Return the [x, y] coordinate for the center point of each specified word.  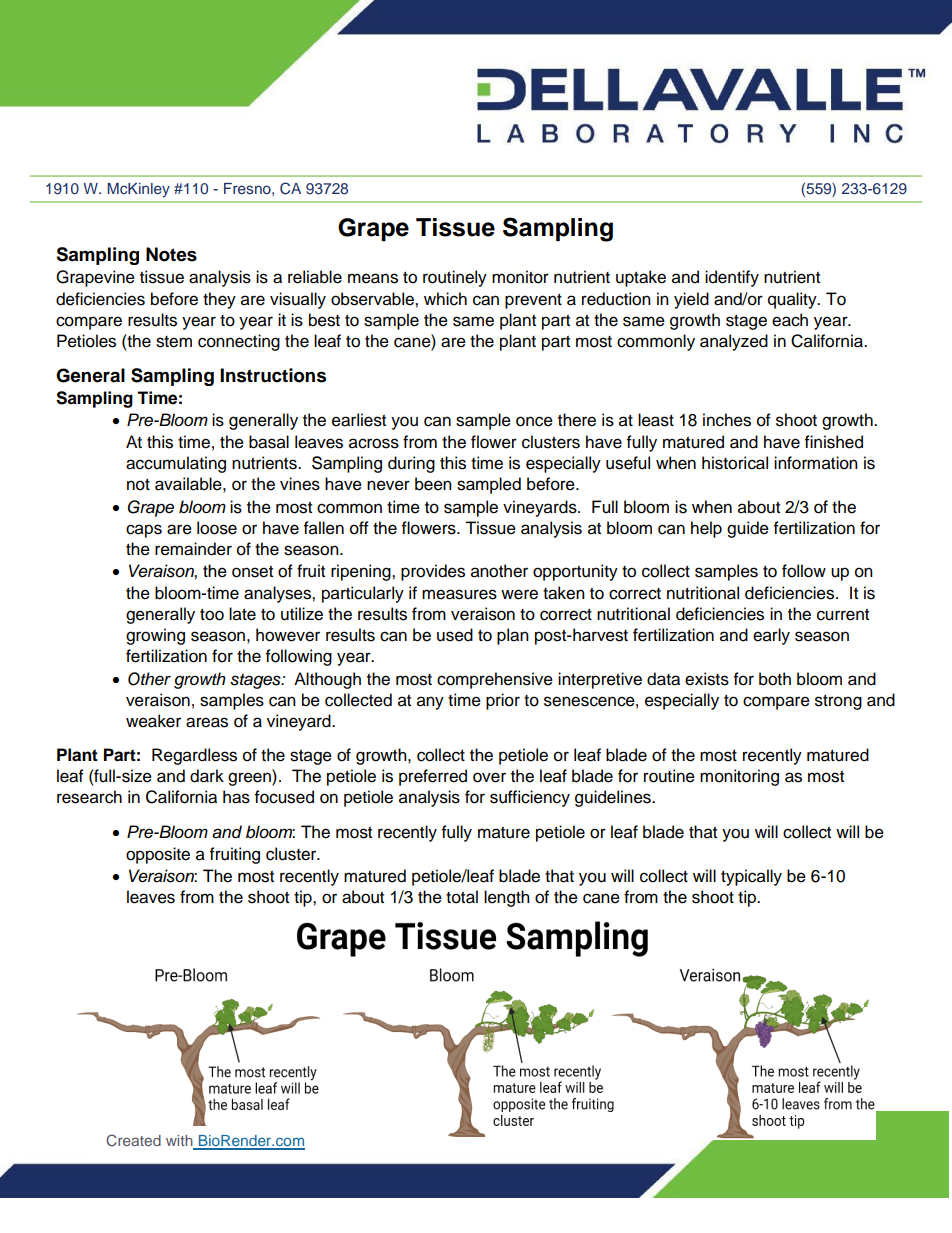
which [445, 299]
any [430, 703]
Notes [171, 254]
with [180, 1142]
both [775, 679]
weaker [153, 721]
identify [732, 278]
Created [133, 1140]
